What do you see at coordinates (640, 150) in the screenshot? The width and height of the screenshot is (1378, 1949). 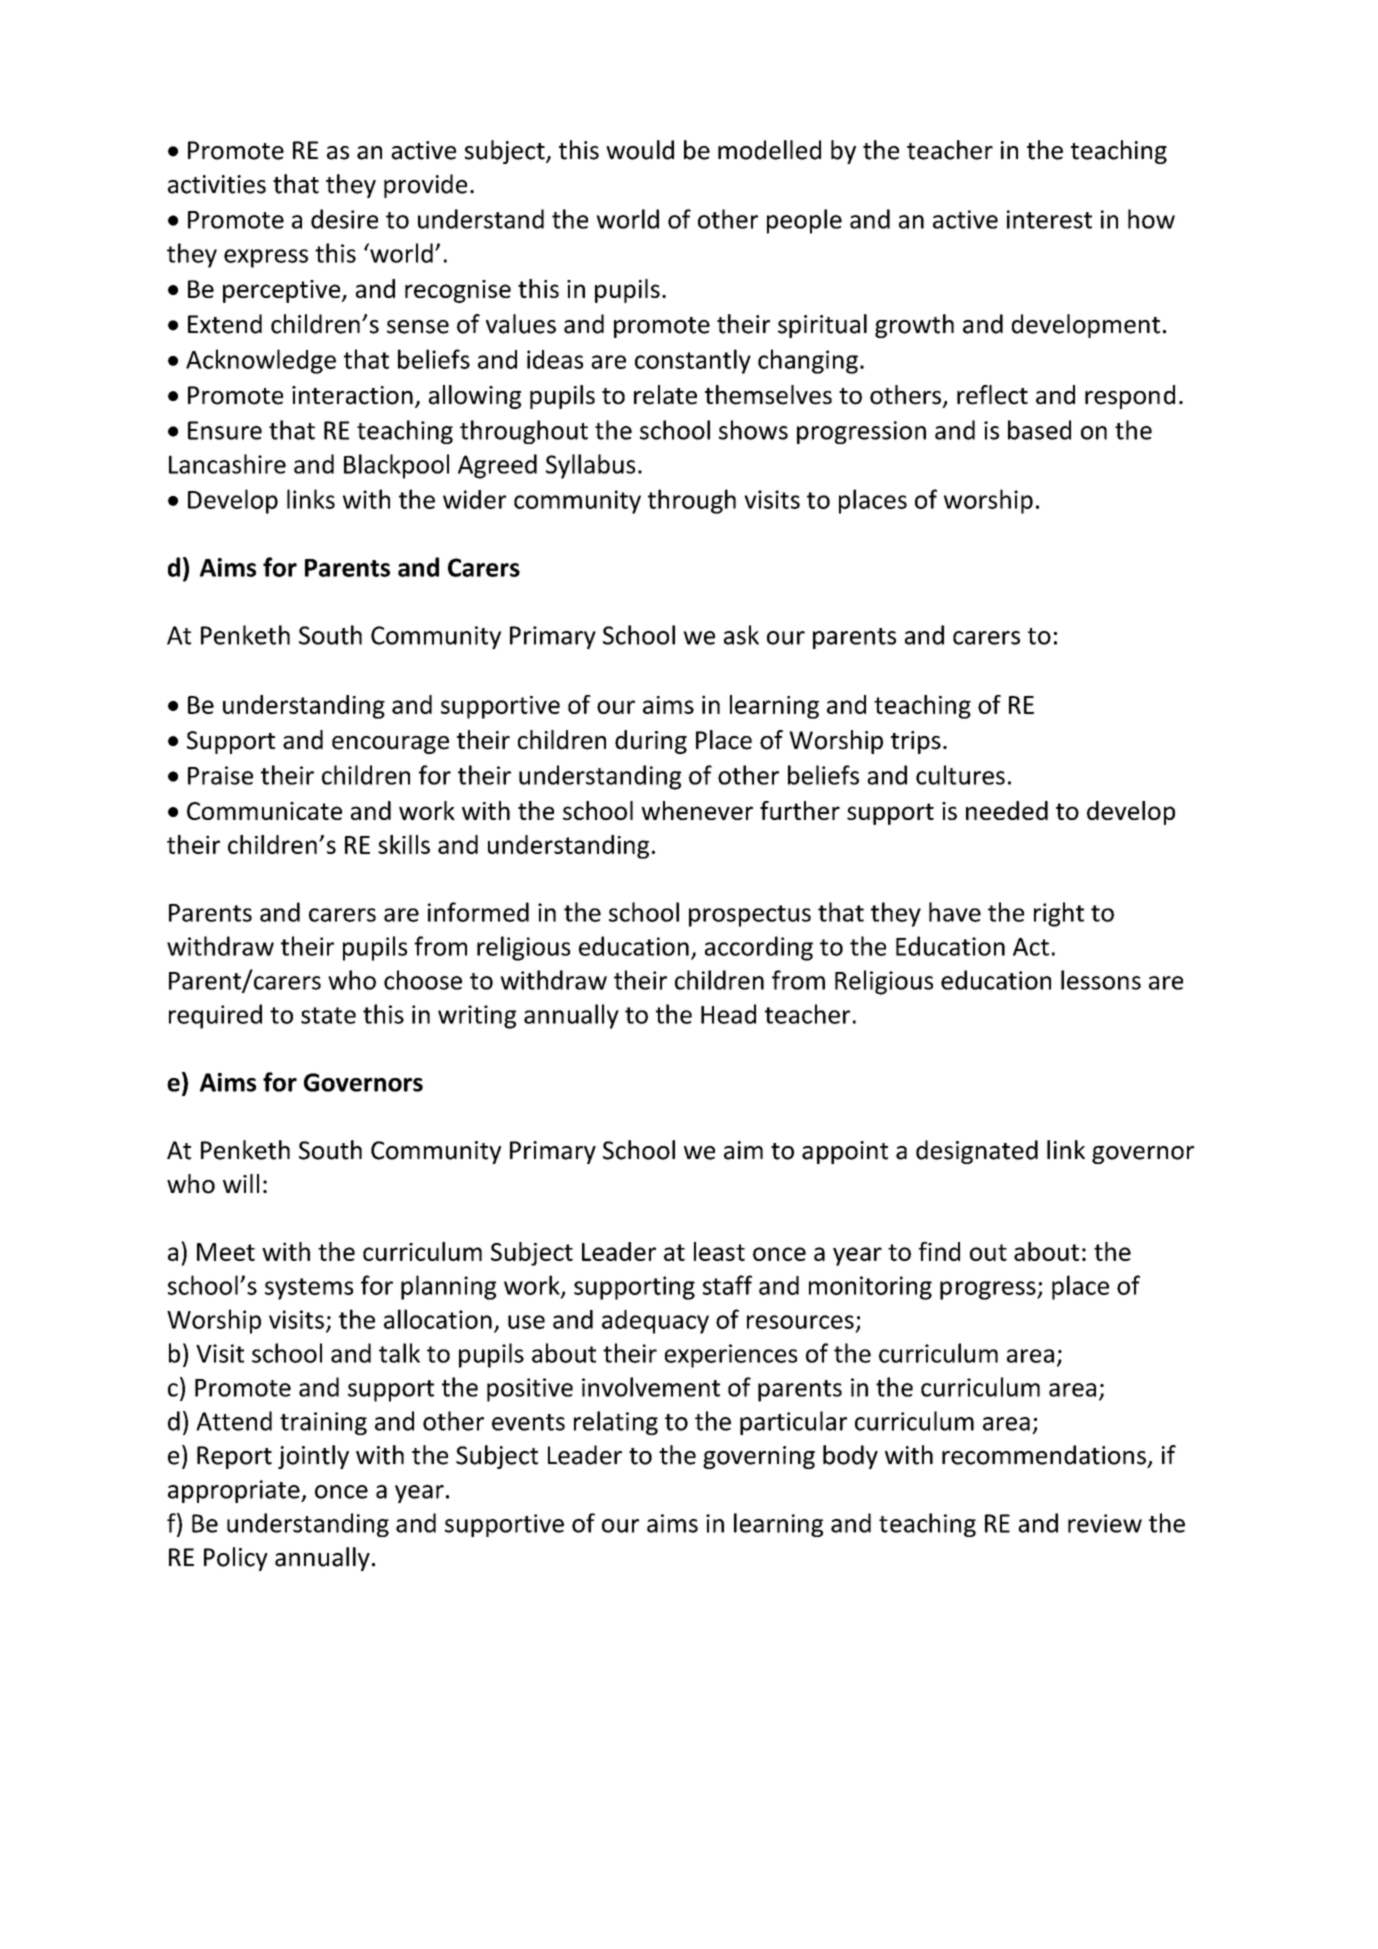 I see `would` at bounding box center [640, 150].
